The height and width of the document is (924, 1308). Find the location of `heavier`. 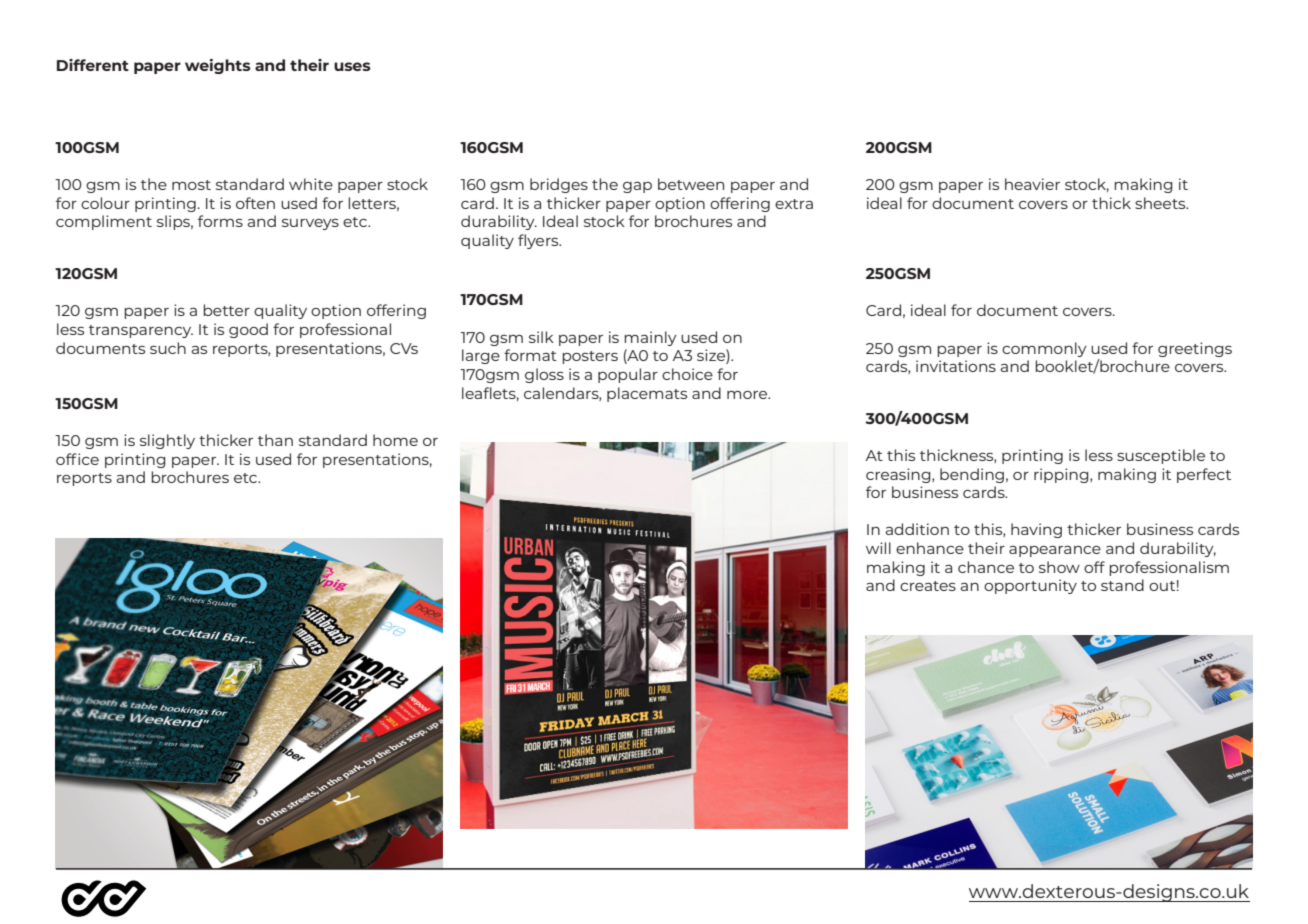

heavier is located at coordinates (1032, 184).
